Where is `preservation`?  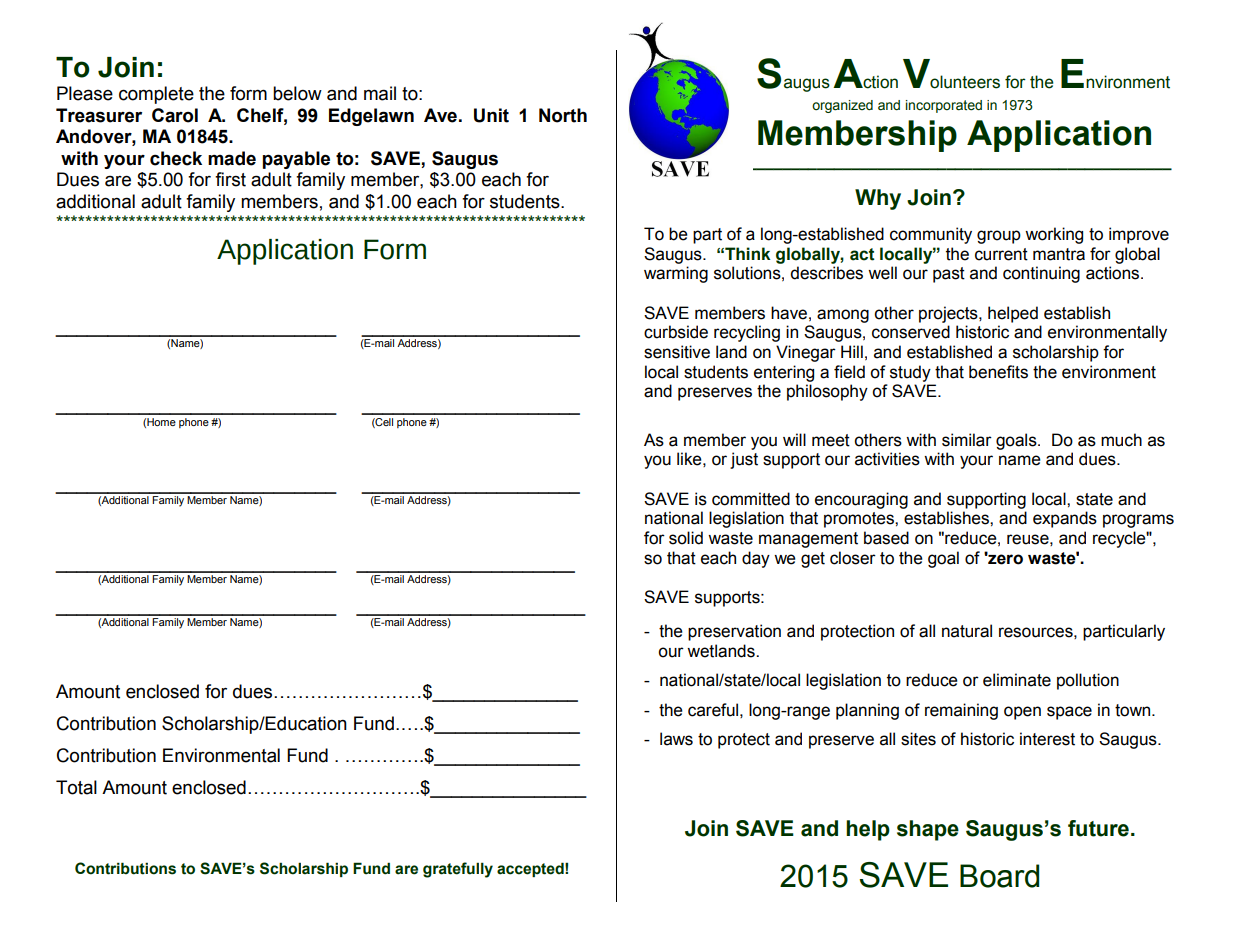
preservation is located at coordinates (734, 632).
